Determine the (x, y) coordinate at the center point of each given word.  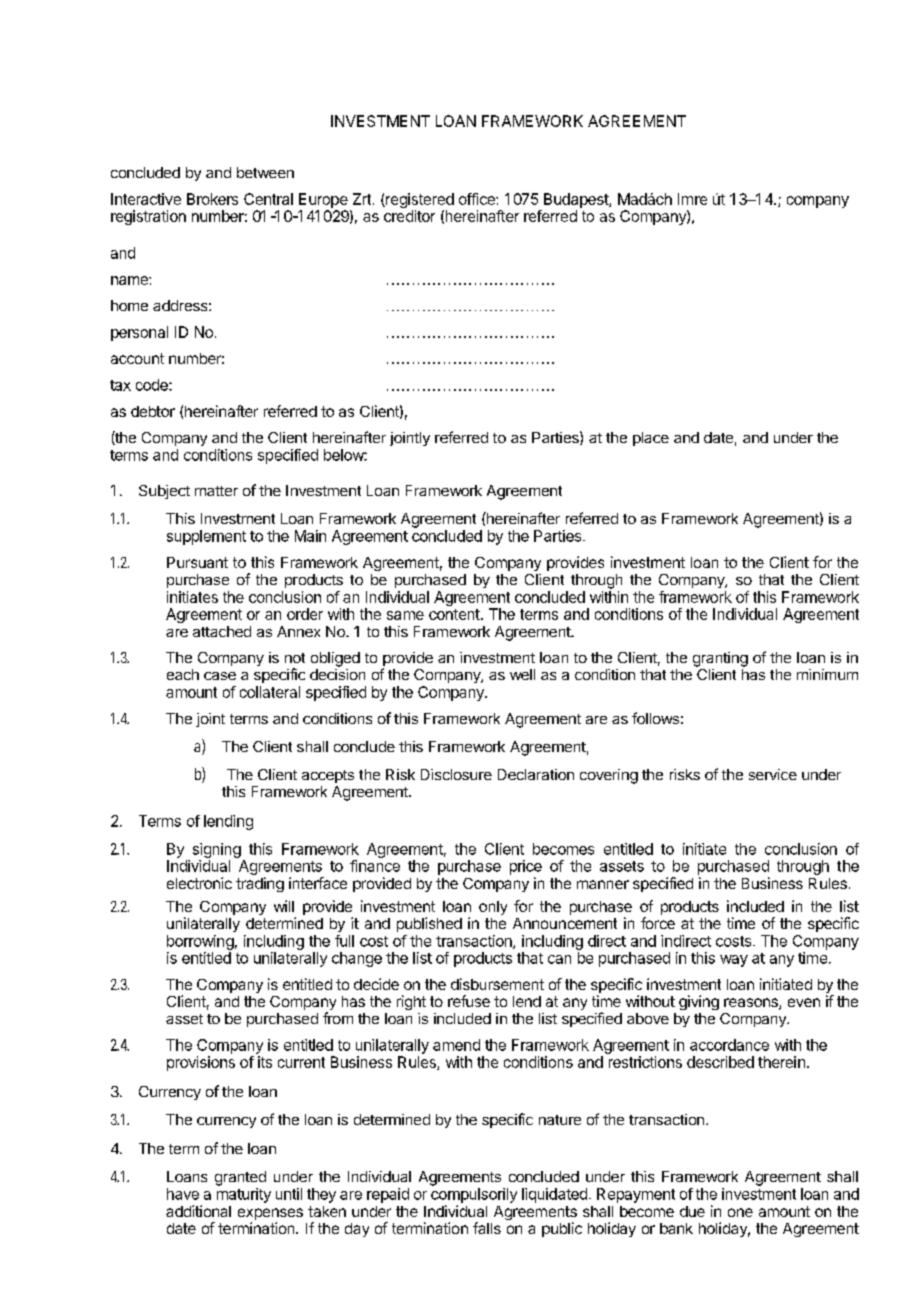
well (522, 674)
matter (216, 491)
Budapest (577, 200)
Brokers (212, 199)
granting (720, 659)
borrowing (200, 942)
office (478, 199)
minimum (827, 674)
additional (198, 1211)
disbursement (497, 984)
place (651, 439)
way (734, 961)
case (220, 676)
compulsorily (474, 1195)
